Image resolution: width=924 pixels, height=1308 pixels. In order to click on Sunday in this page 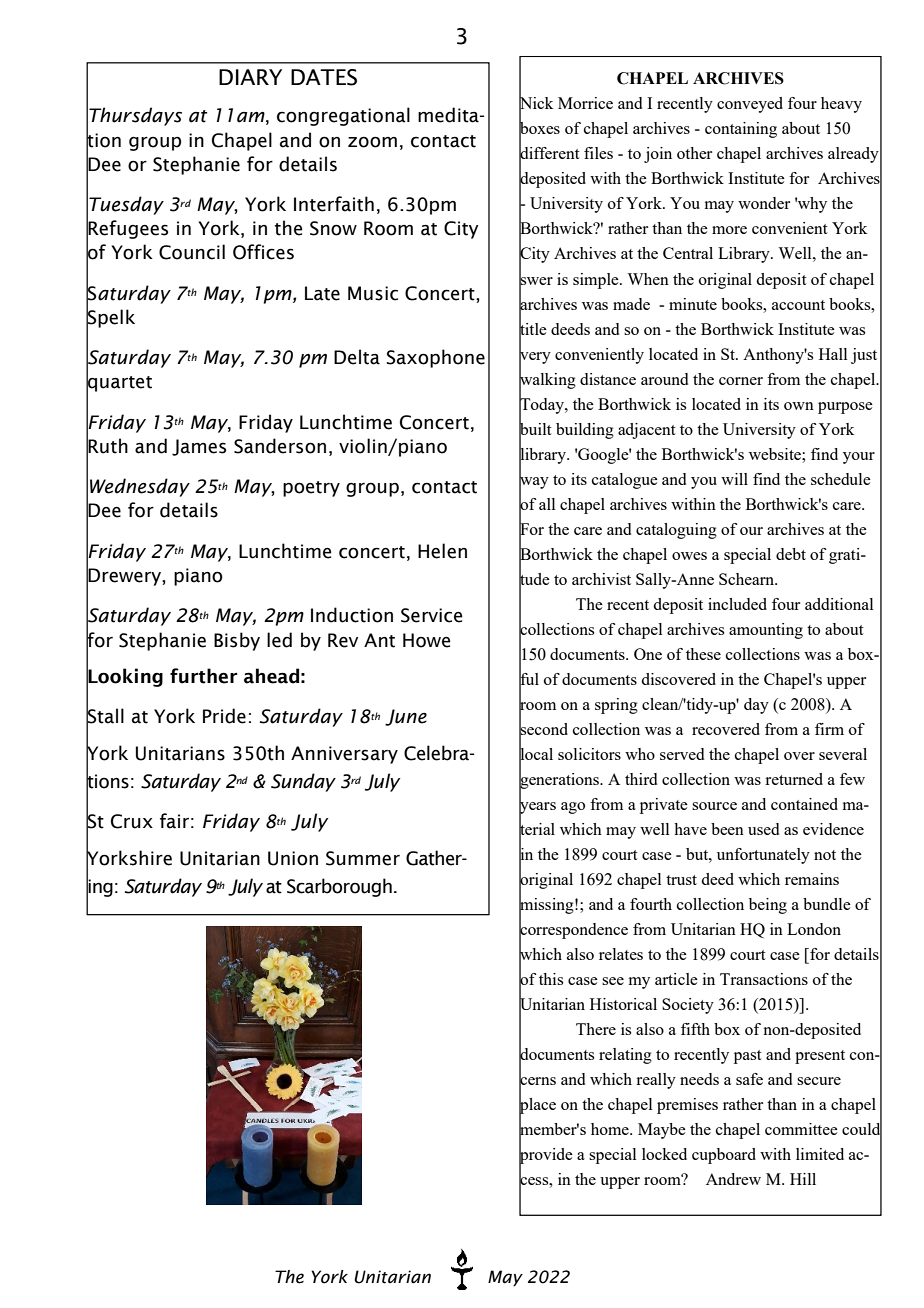, I will do `click(303, 782)`.
